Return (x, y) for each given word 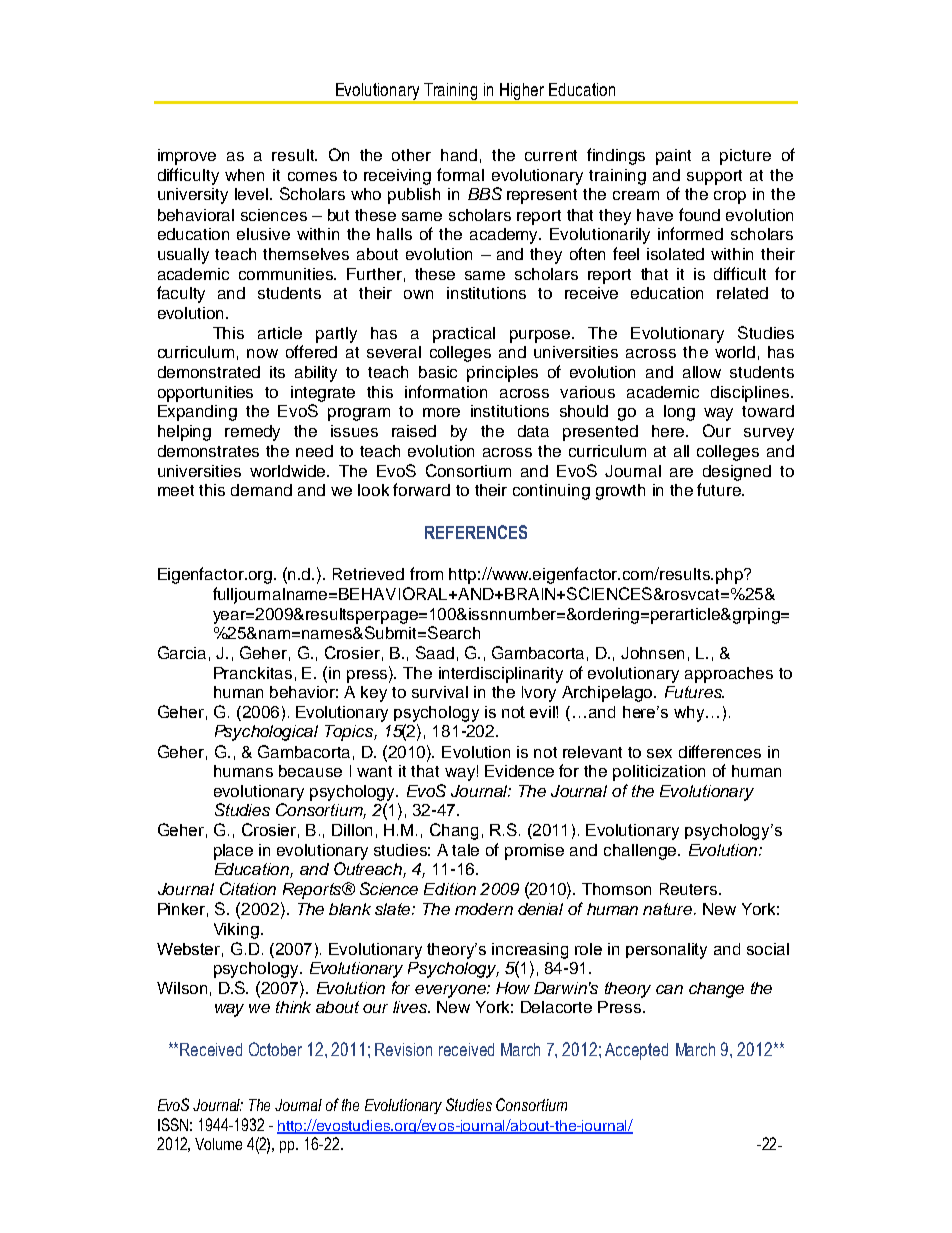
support (714, 177)
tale (465, 850)
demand (261, 490)
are (681, 472)
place (233, 852)
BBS (485, 193)
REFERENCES (476, 532)
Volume (218, 1144)
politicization (659, 773)
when (244, 175)
